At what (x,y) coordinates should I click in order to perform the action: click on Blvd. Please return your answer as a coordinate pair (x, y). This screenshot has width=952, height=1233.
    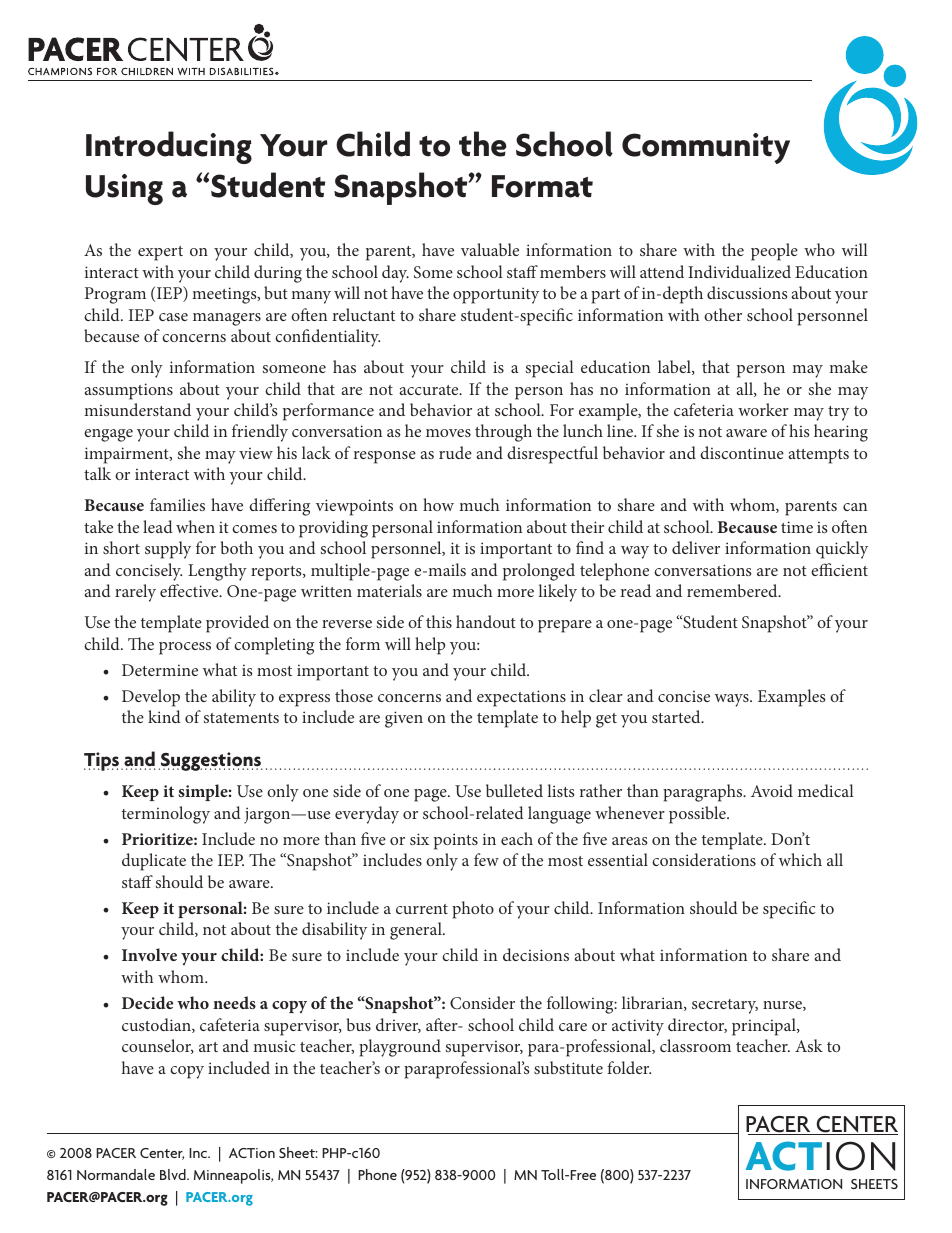
    Looking at the image, I should click on (174, 1174).
